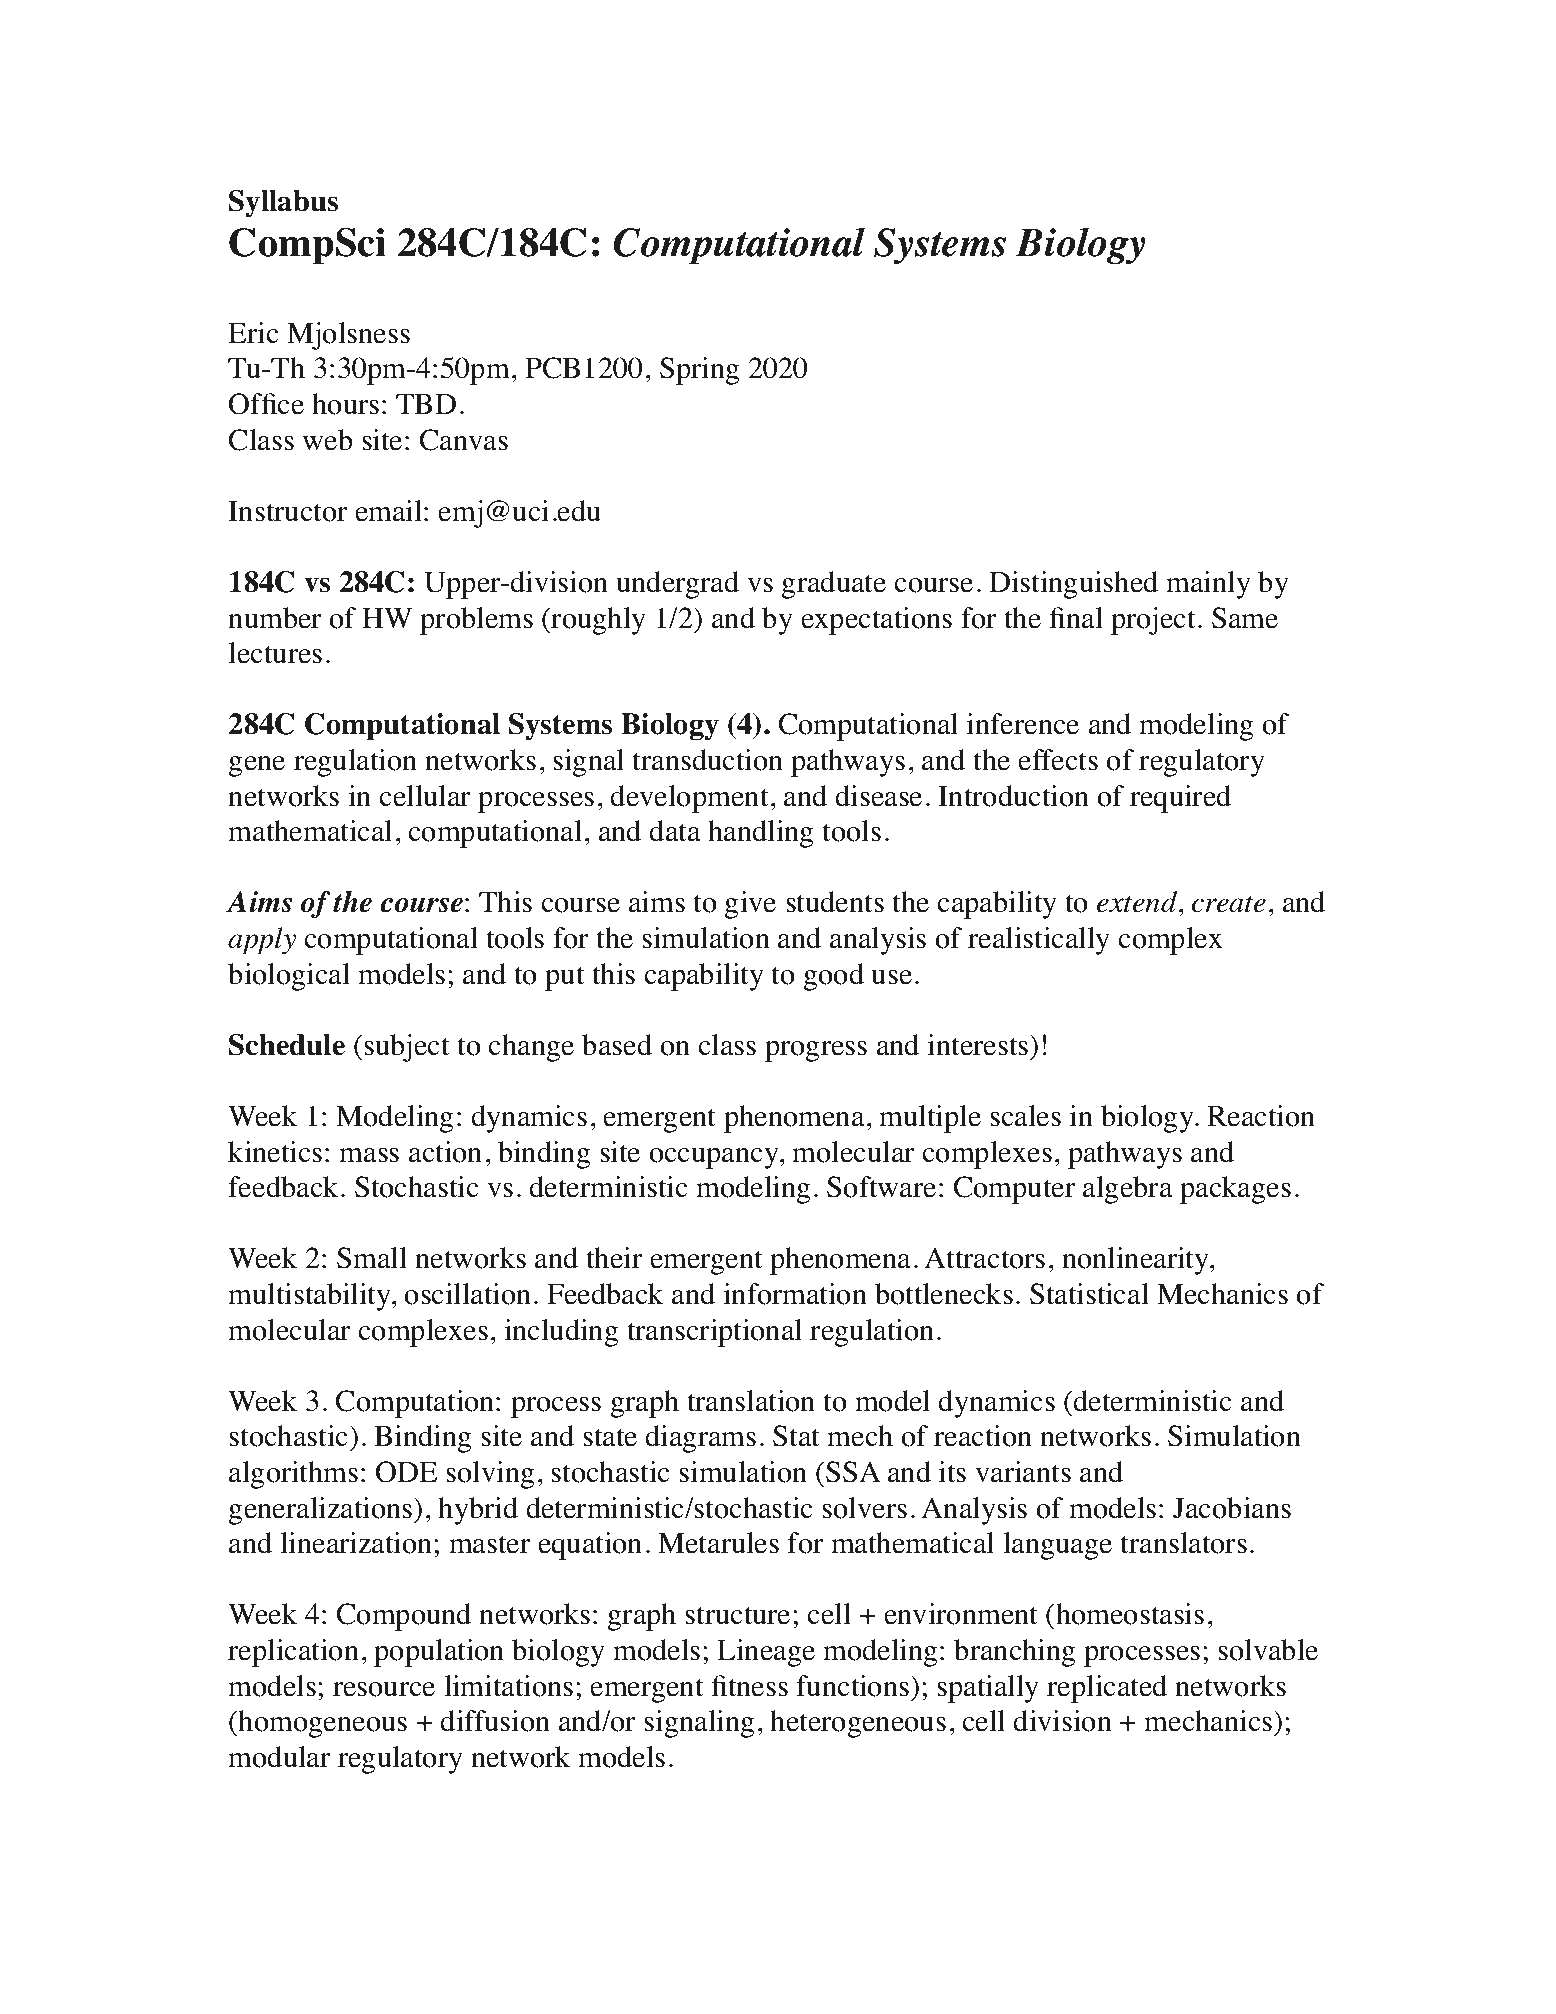 The image size is (1556, 2014). I want to click on fitness, so click(750, 1686).
